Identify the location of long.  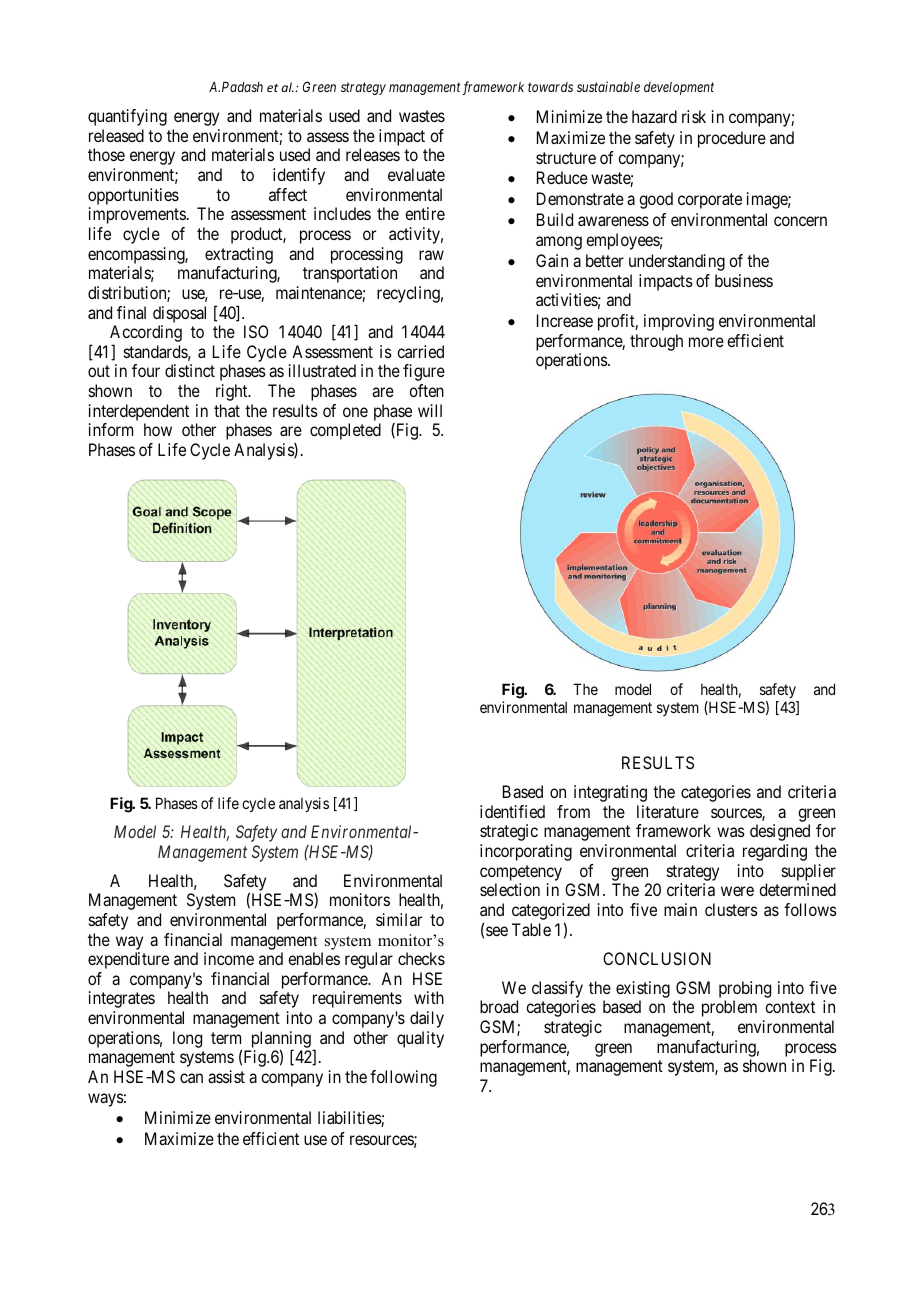
(187, 1039).
